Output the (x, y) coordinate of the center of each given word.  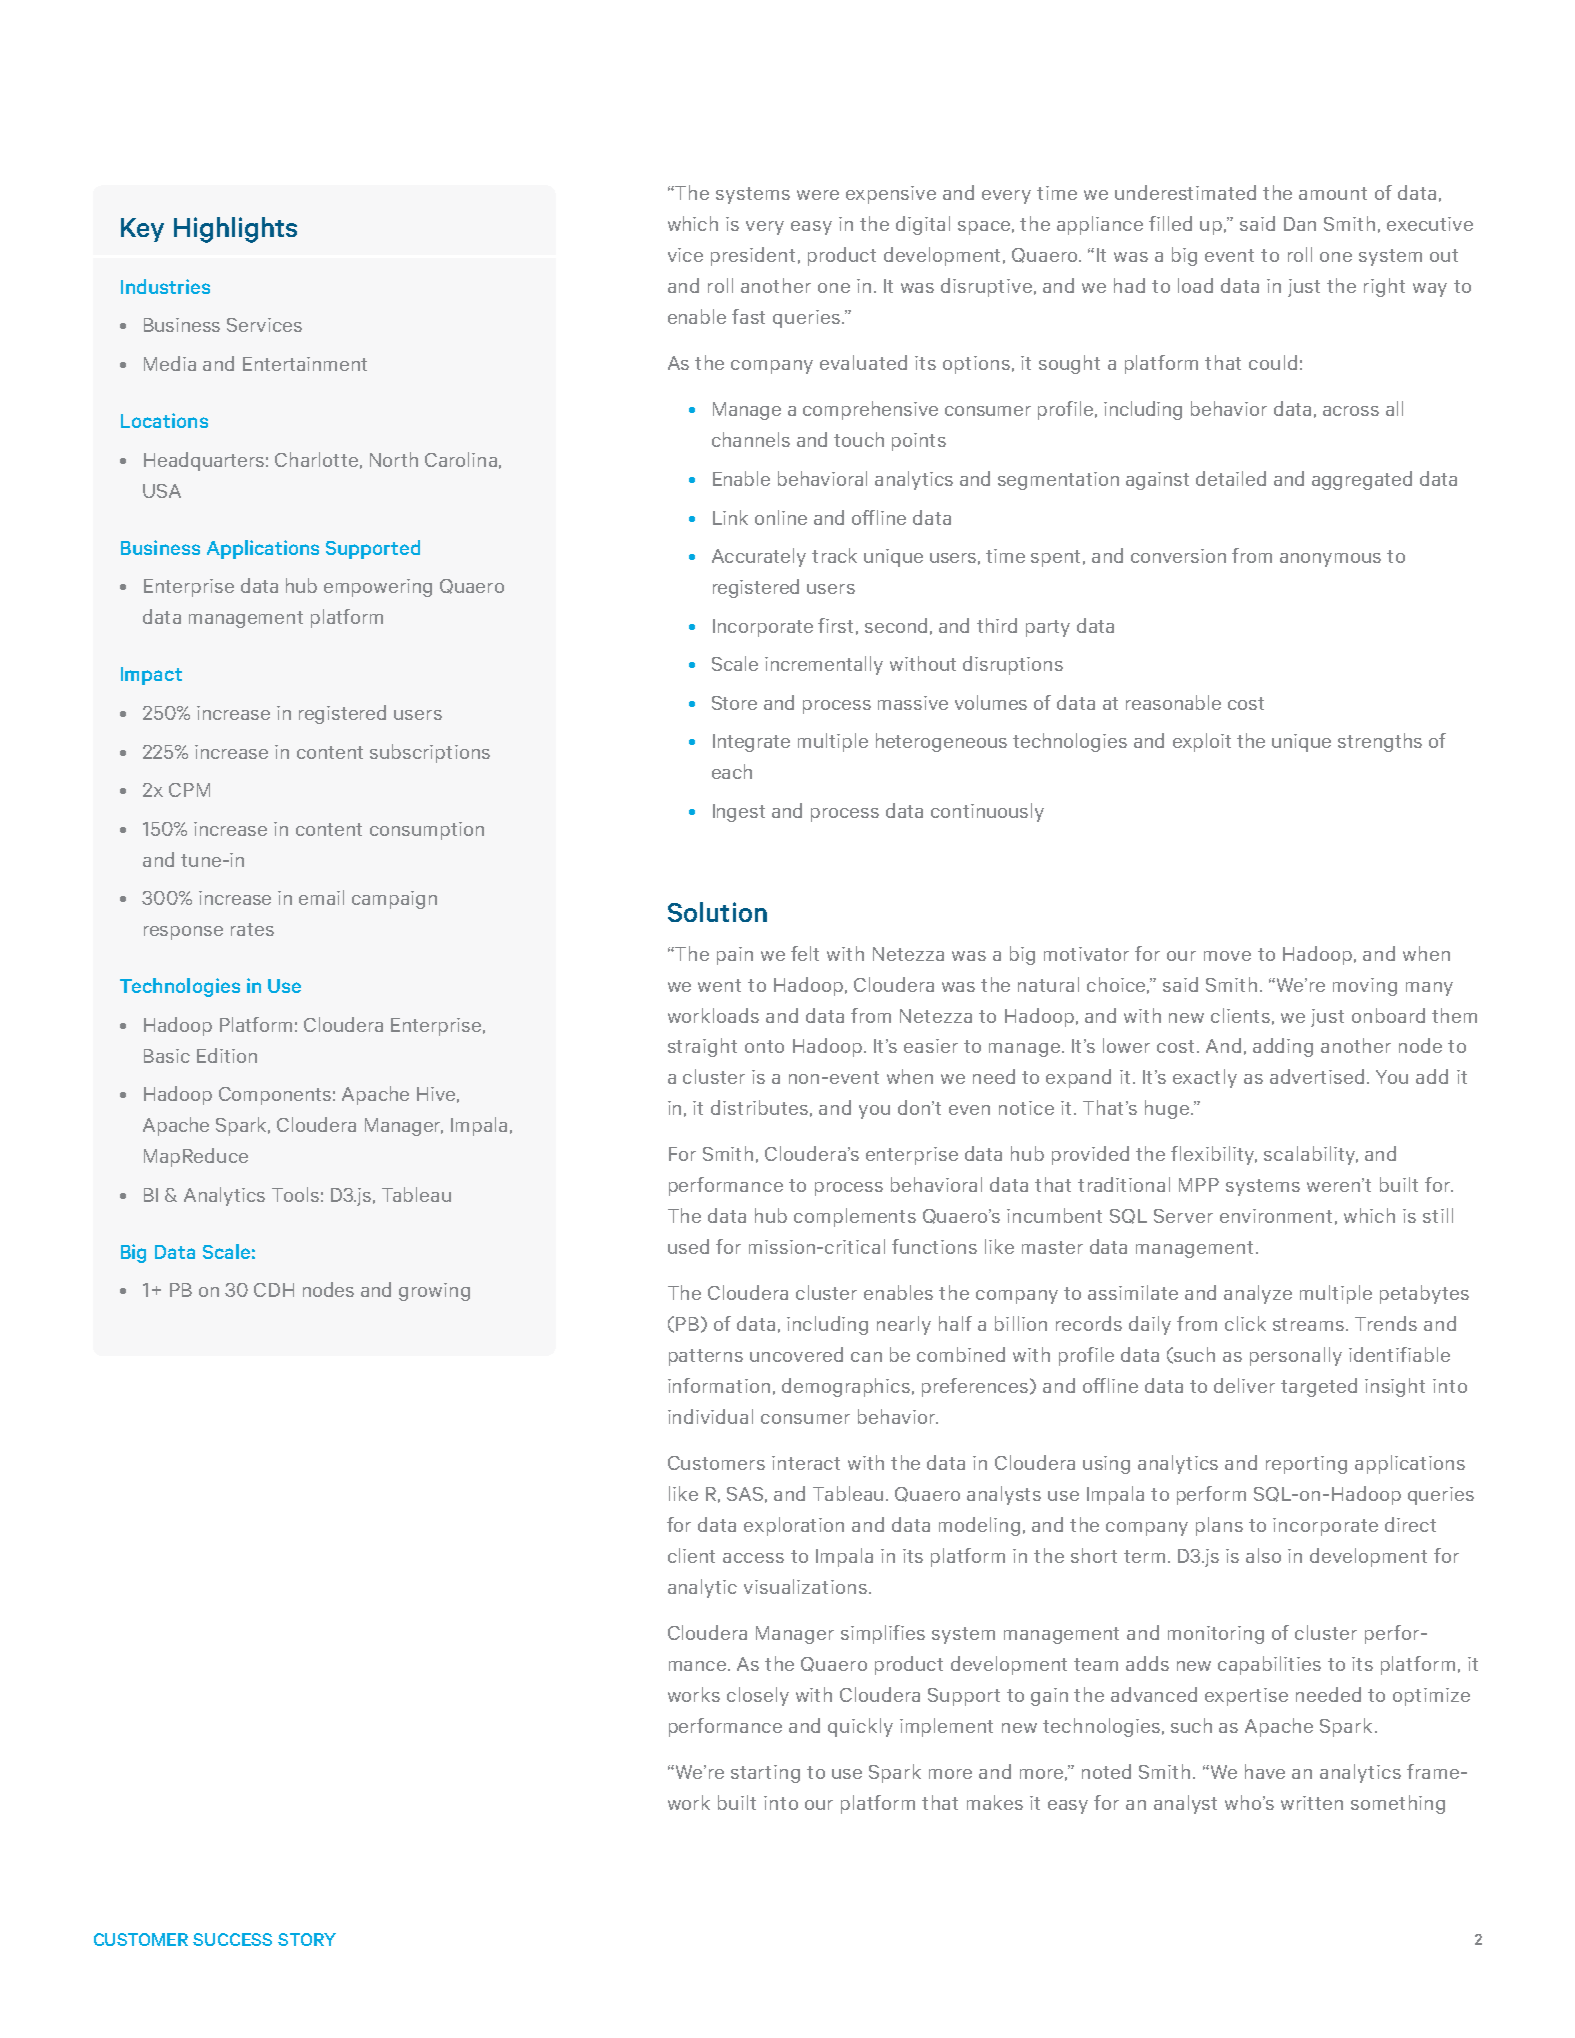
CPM (189, 790)
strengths (1380, 742)
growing (434, 1292)
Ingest (739, 813)
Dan (1300, 224)
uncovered (796, 1354)
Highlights (235, 230)
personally (1296, 1356)
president (753, 256)
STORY (307, 1939)
